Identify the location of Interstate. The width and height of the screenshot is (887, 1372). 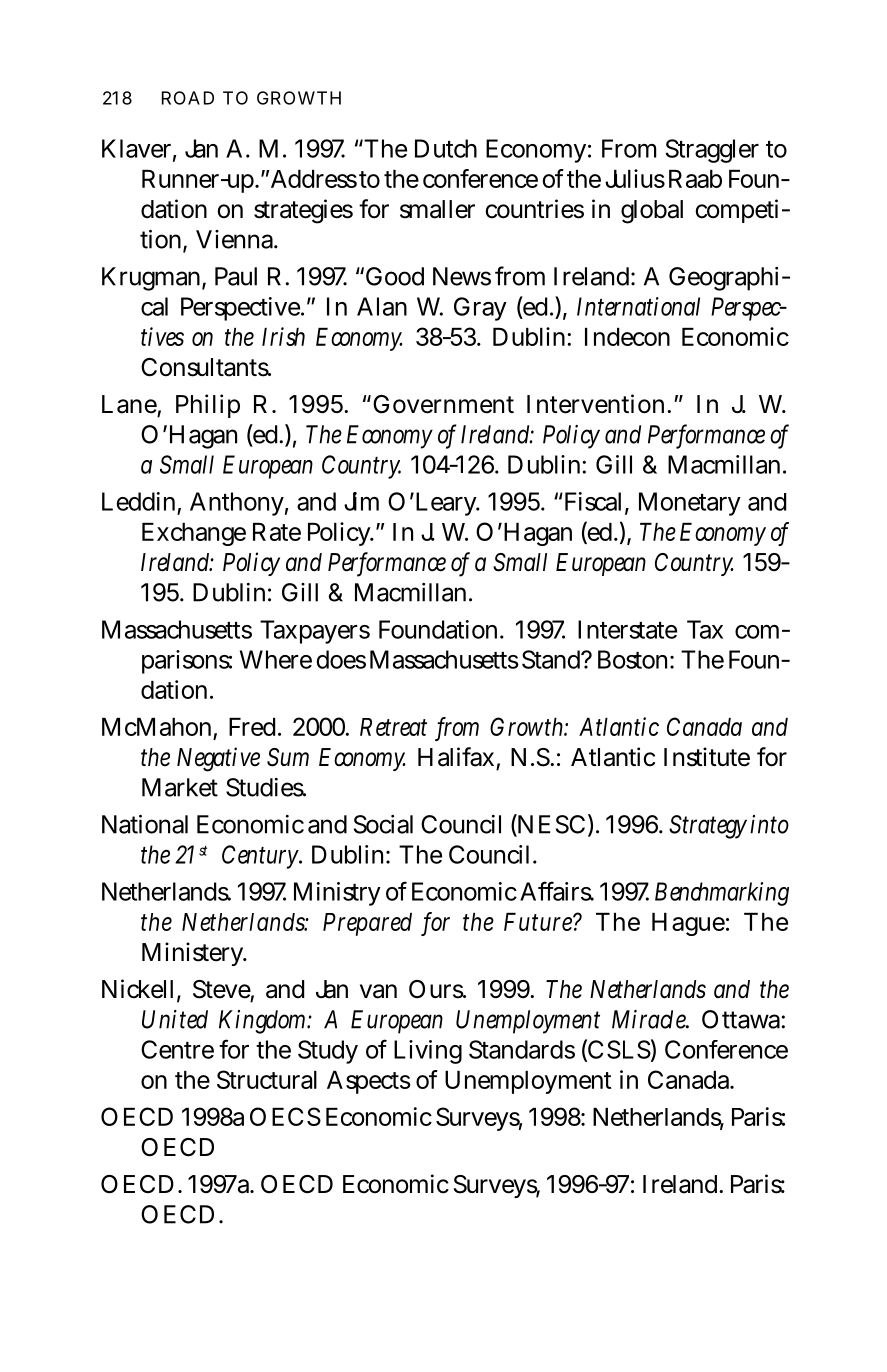
(627, 629).
